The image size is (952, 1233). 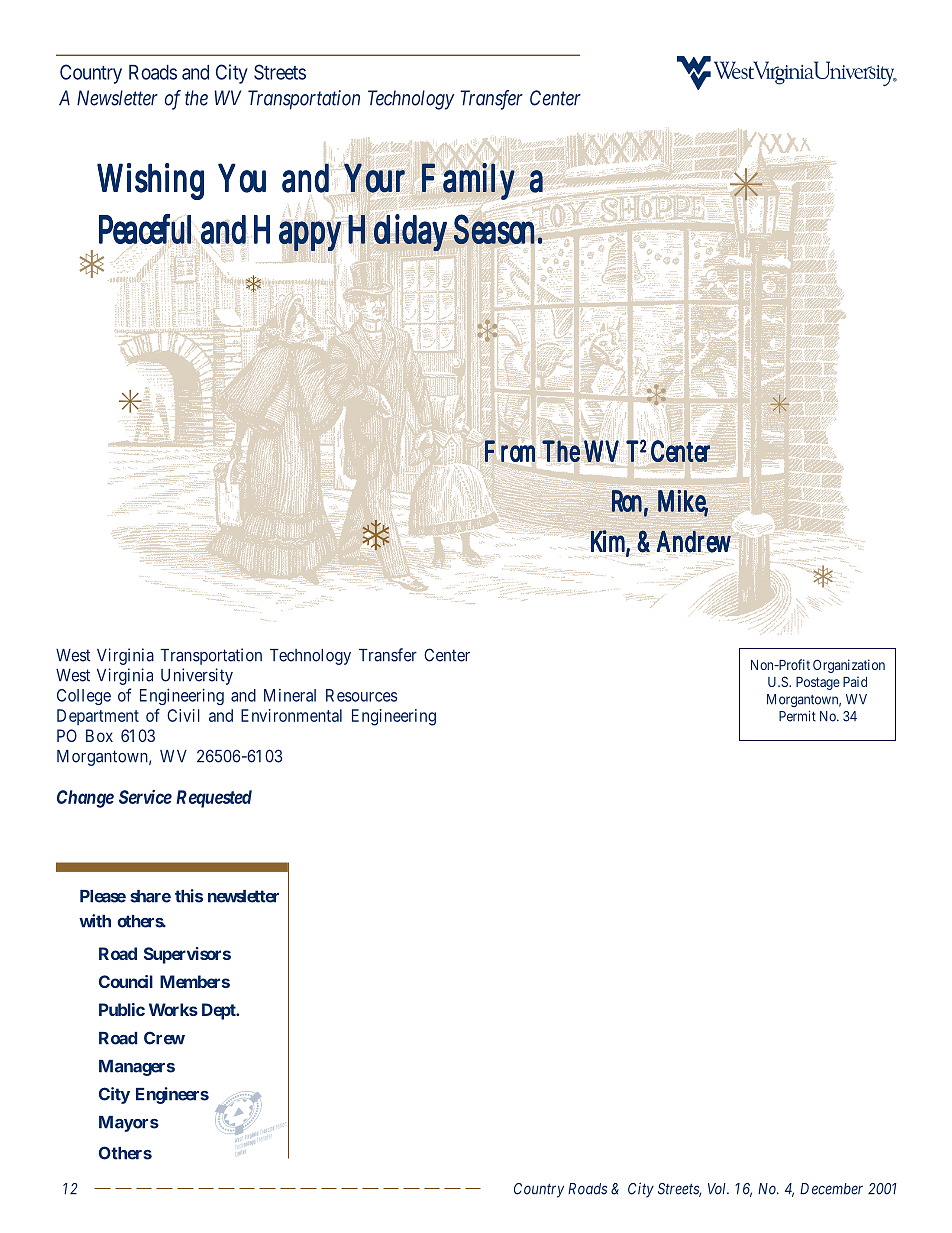 I want to click on Dept, so click(x=220, y=1011).
